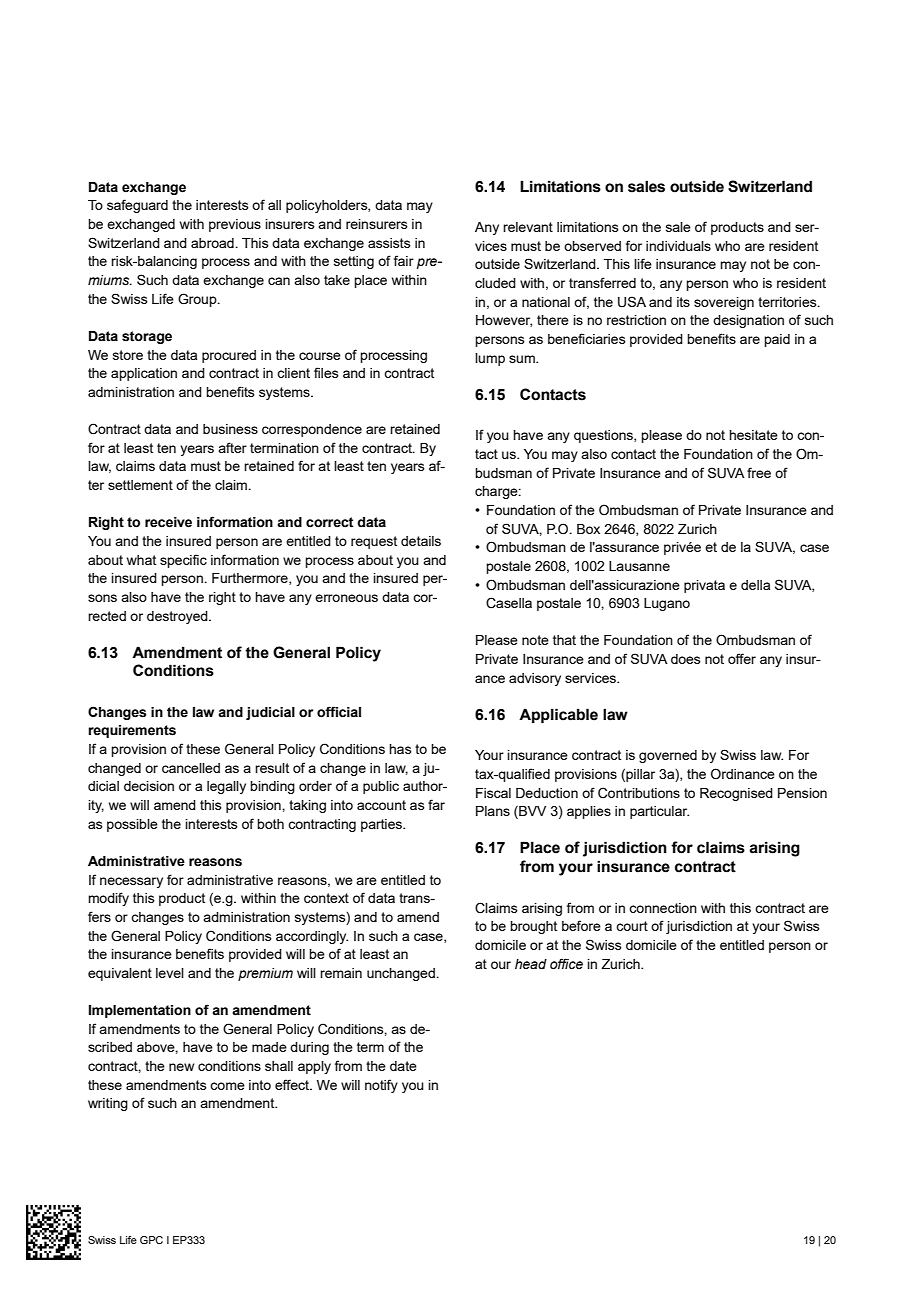 The height and width of the screenshot is (1308, 924). Describe the element at coordinates (151, 1240) in the screenshot. I see `GPC` at that location.
